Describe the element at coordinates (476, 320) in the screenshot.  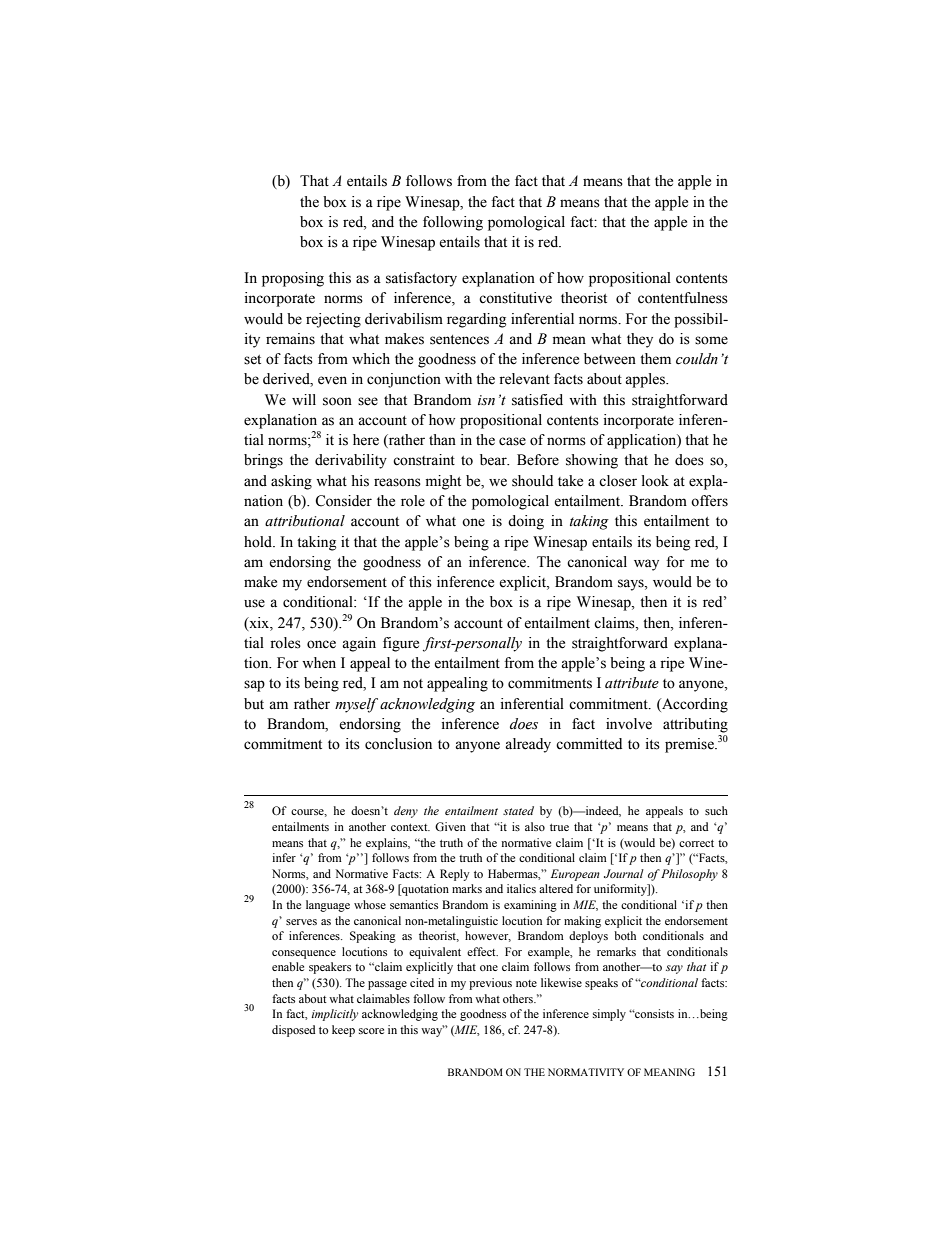
I see `regarding` at that location.
